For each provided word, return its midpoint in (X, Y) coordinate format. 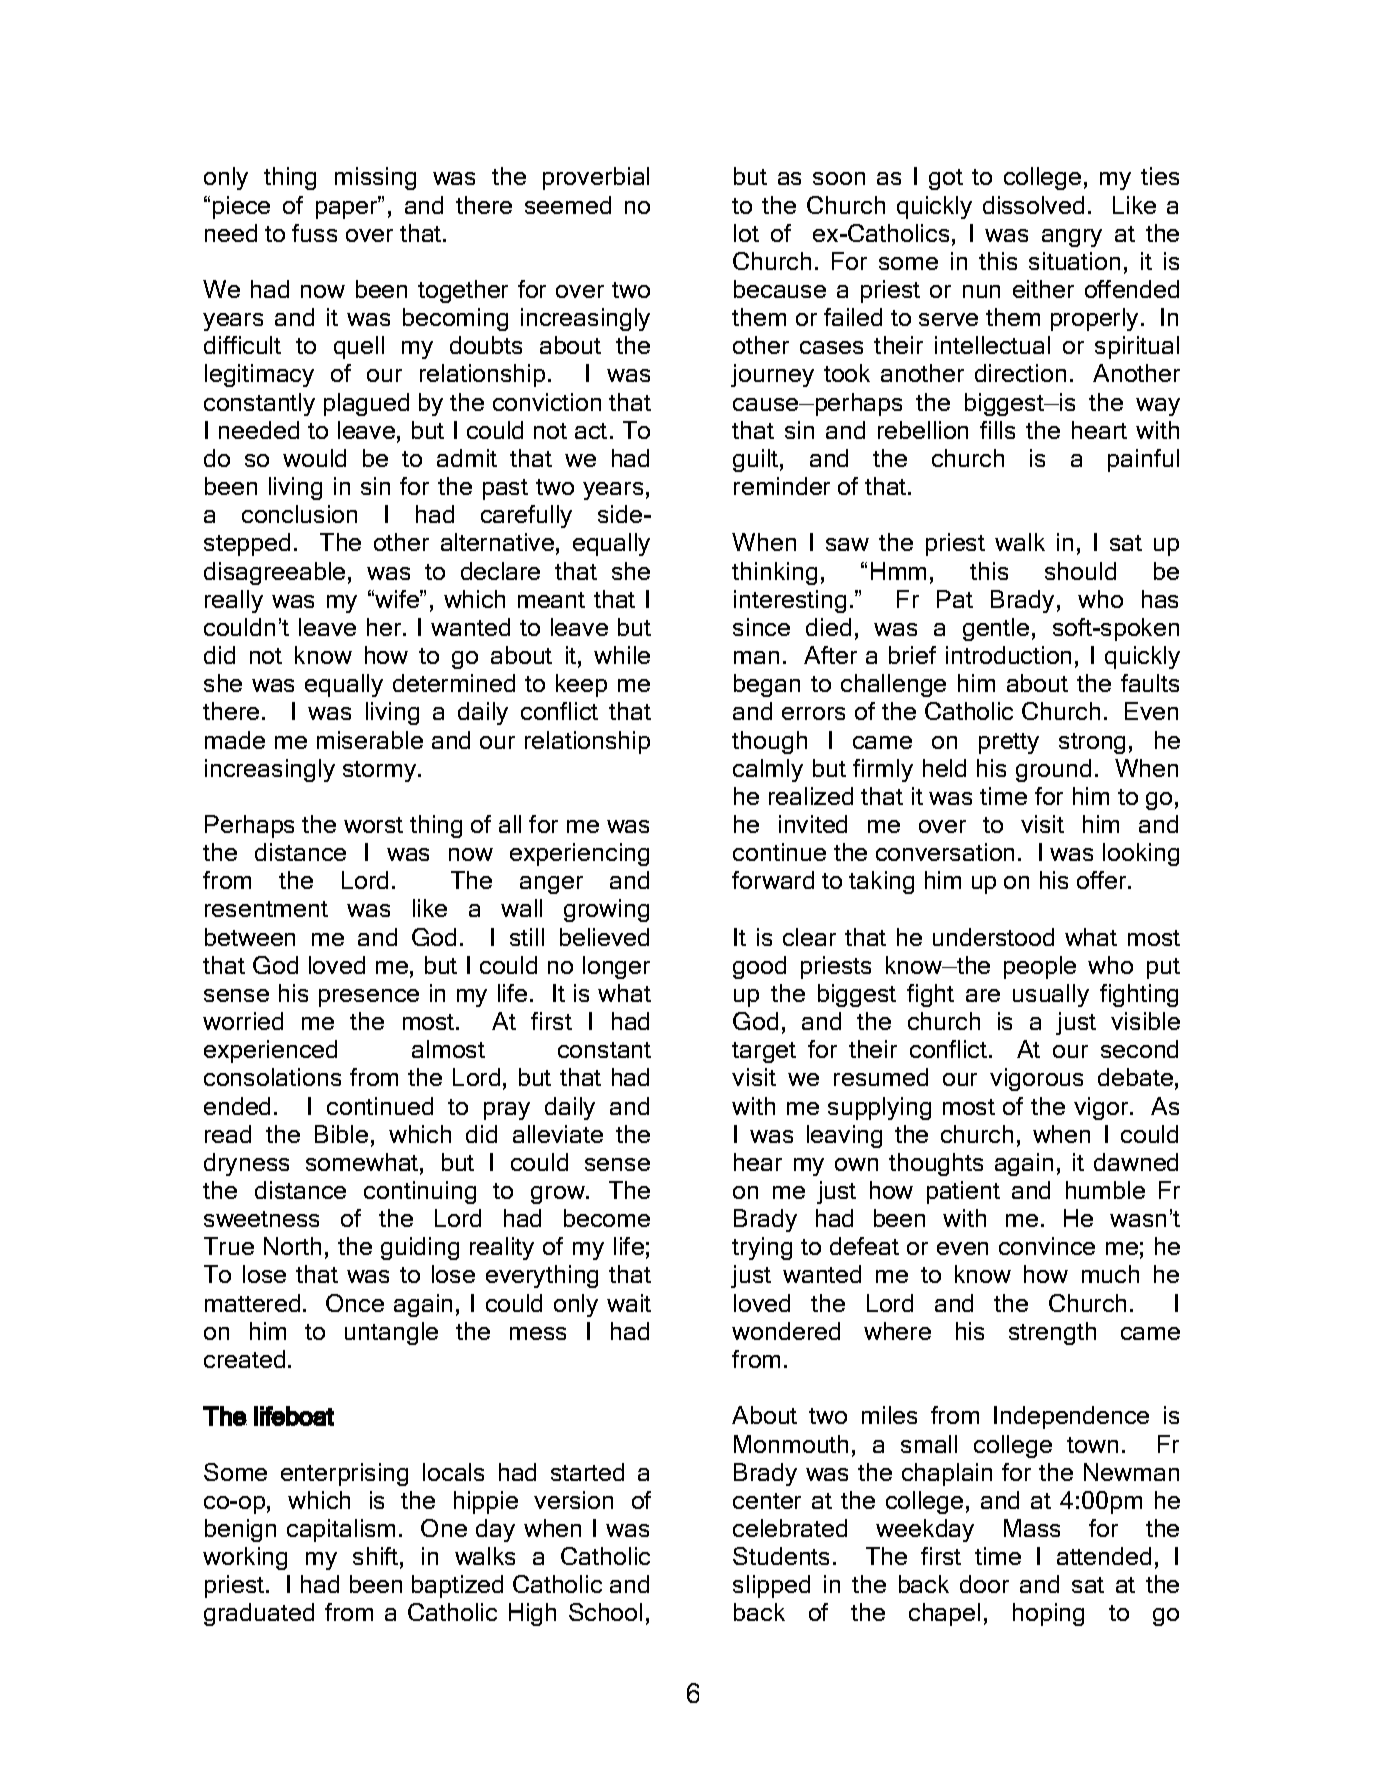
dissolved (1033, 205)
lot (746, 233)
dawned (1136, 1162)
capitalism (341, 1530)
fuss (314, 233)
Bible (341, 1134)
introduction (1008, 655)
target (764, 1052)
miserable (370, 740)
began (767, 685)
